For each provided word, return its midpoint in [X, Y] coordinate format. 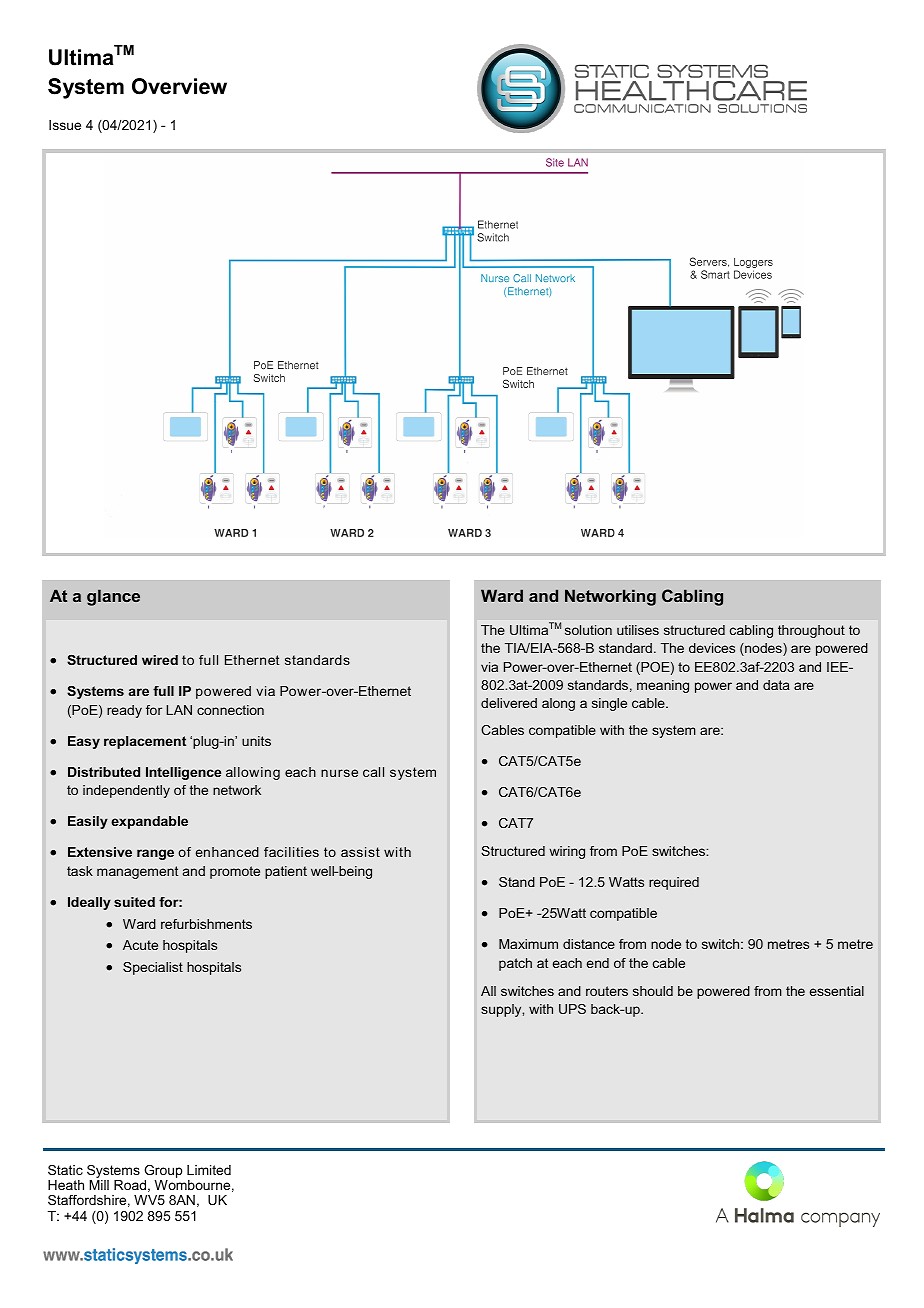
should [653, 991]
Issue [65, 125]
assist [360, 852]
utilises [638, 630]
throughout [811, 631]
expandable [149, 822]
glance [113, 597]
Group [163, 1173]
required [674, 883]
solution [588, 630]
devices [712, 648]
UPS [572, 1009]
